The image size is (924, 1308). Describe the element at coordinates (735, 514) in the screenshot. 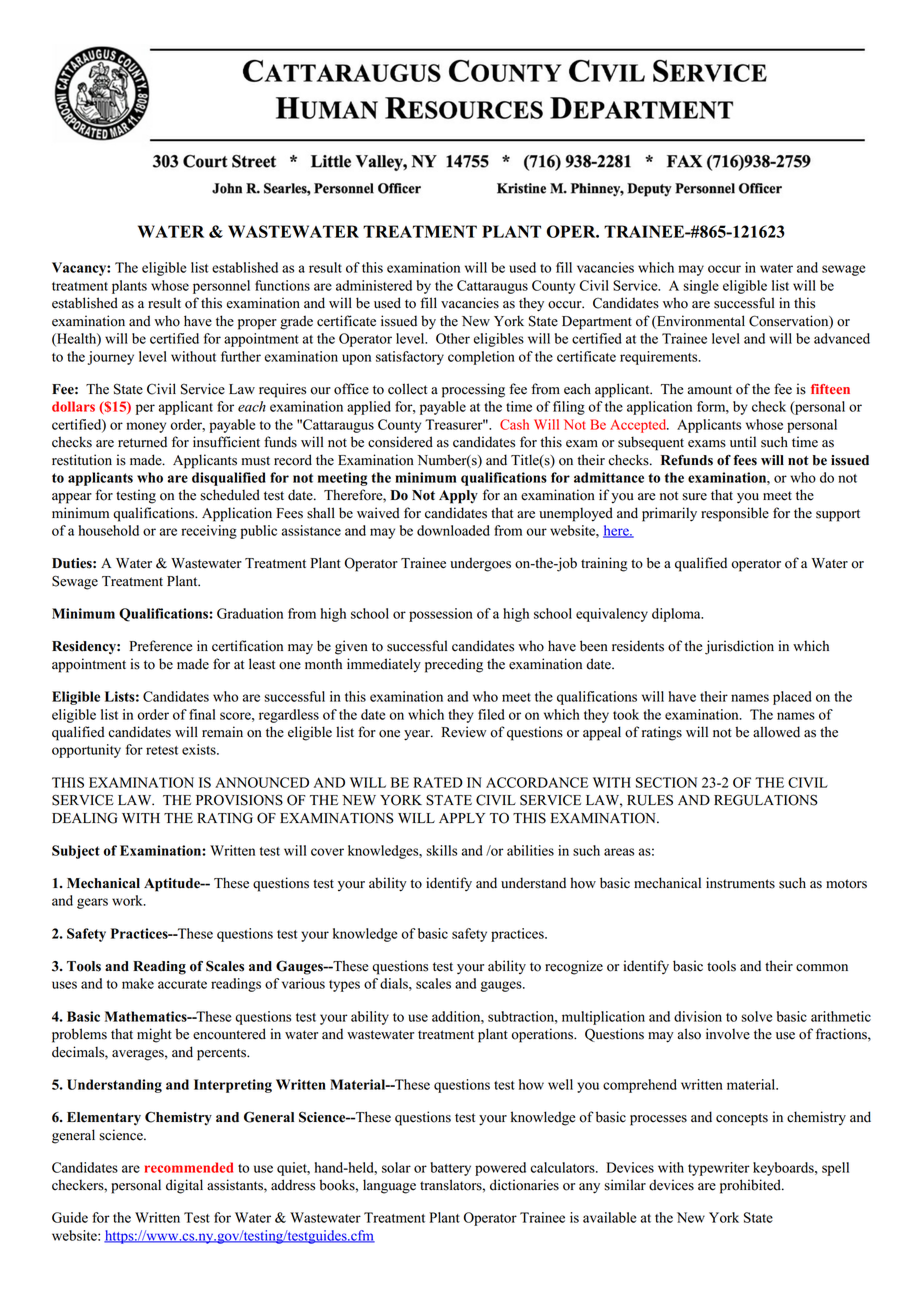

I see `responsible` at that location.
